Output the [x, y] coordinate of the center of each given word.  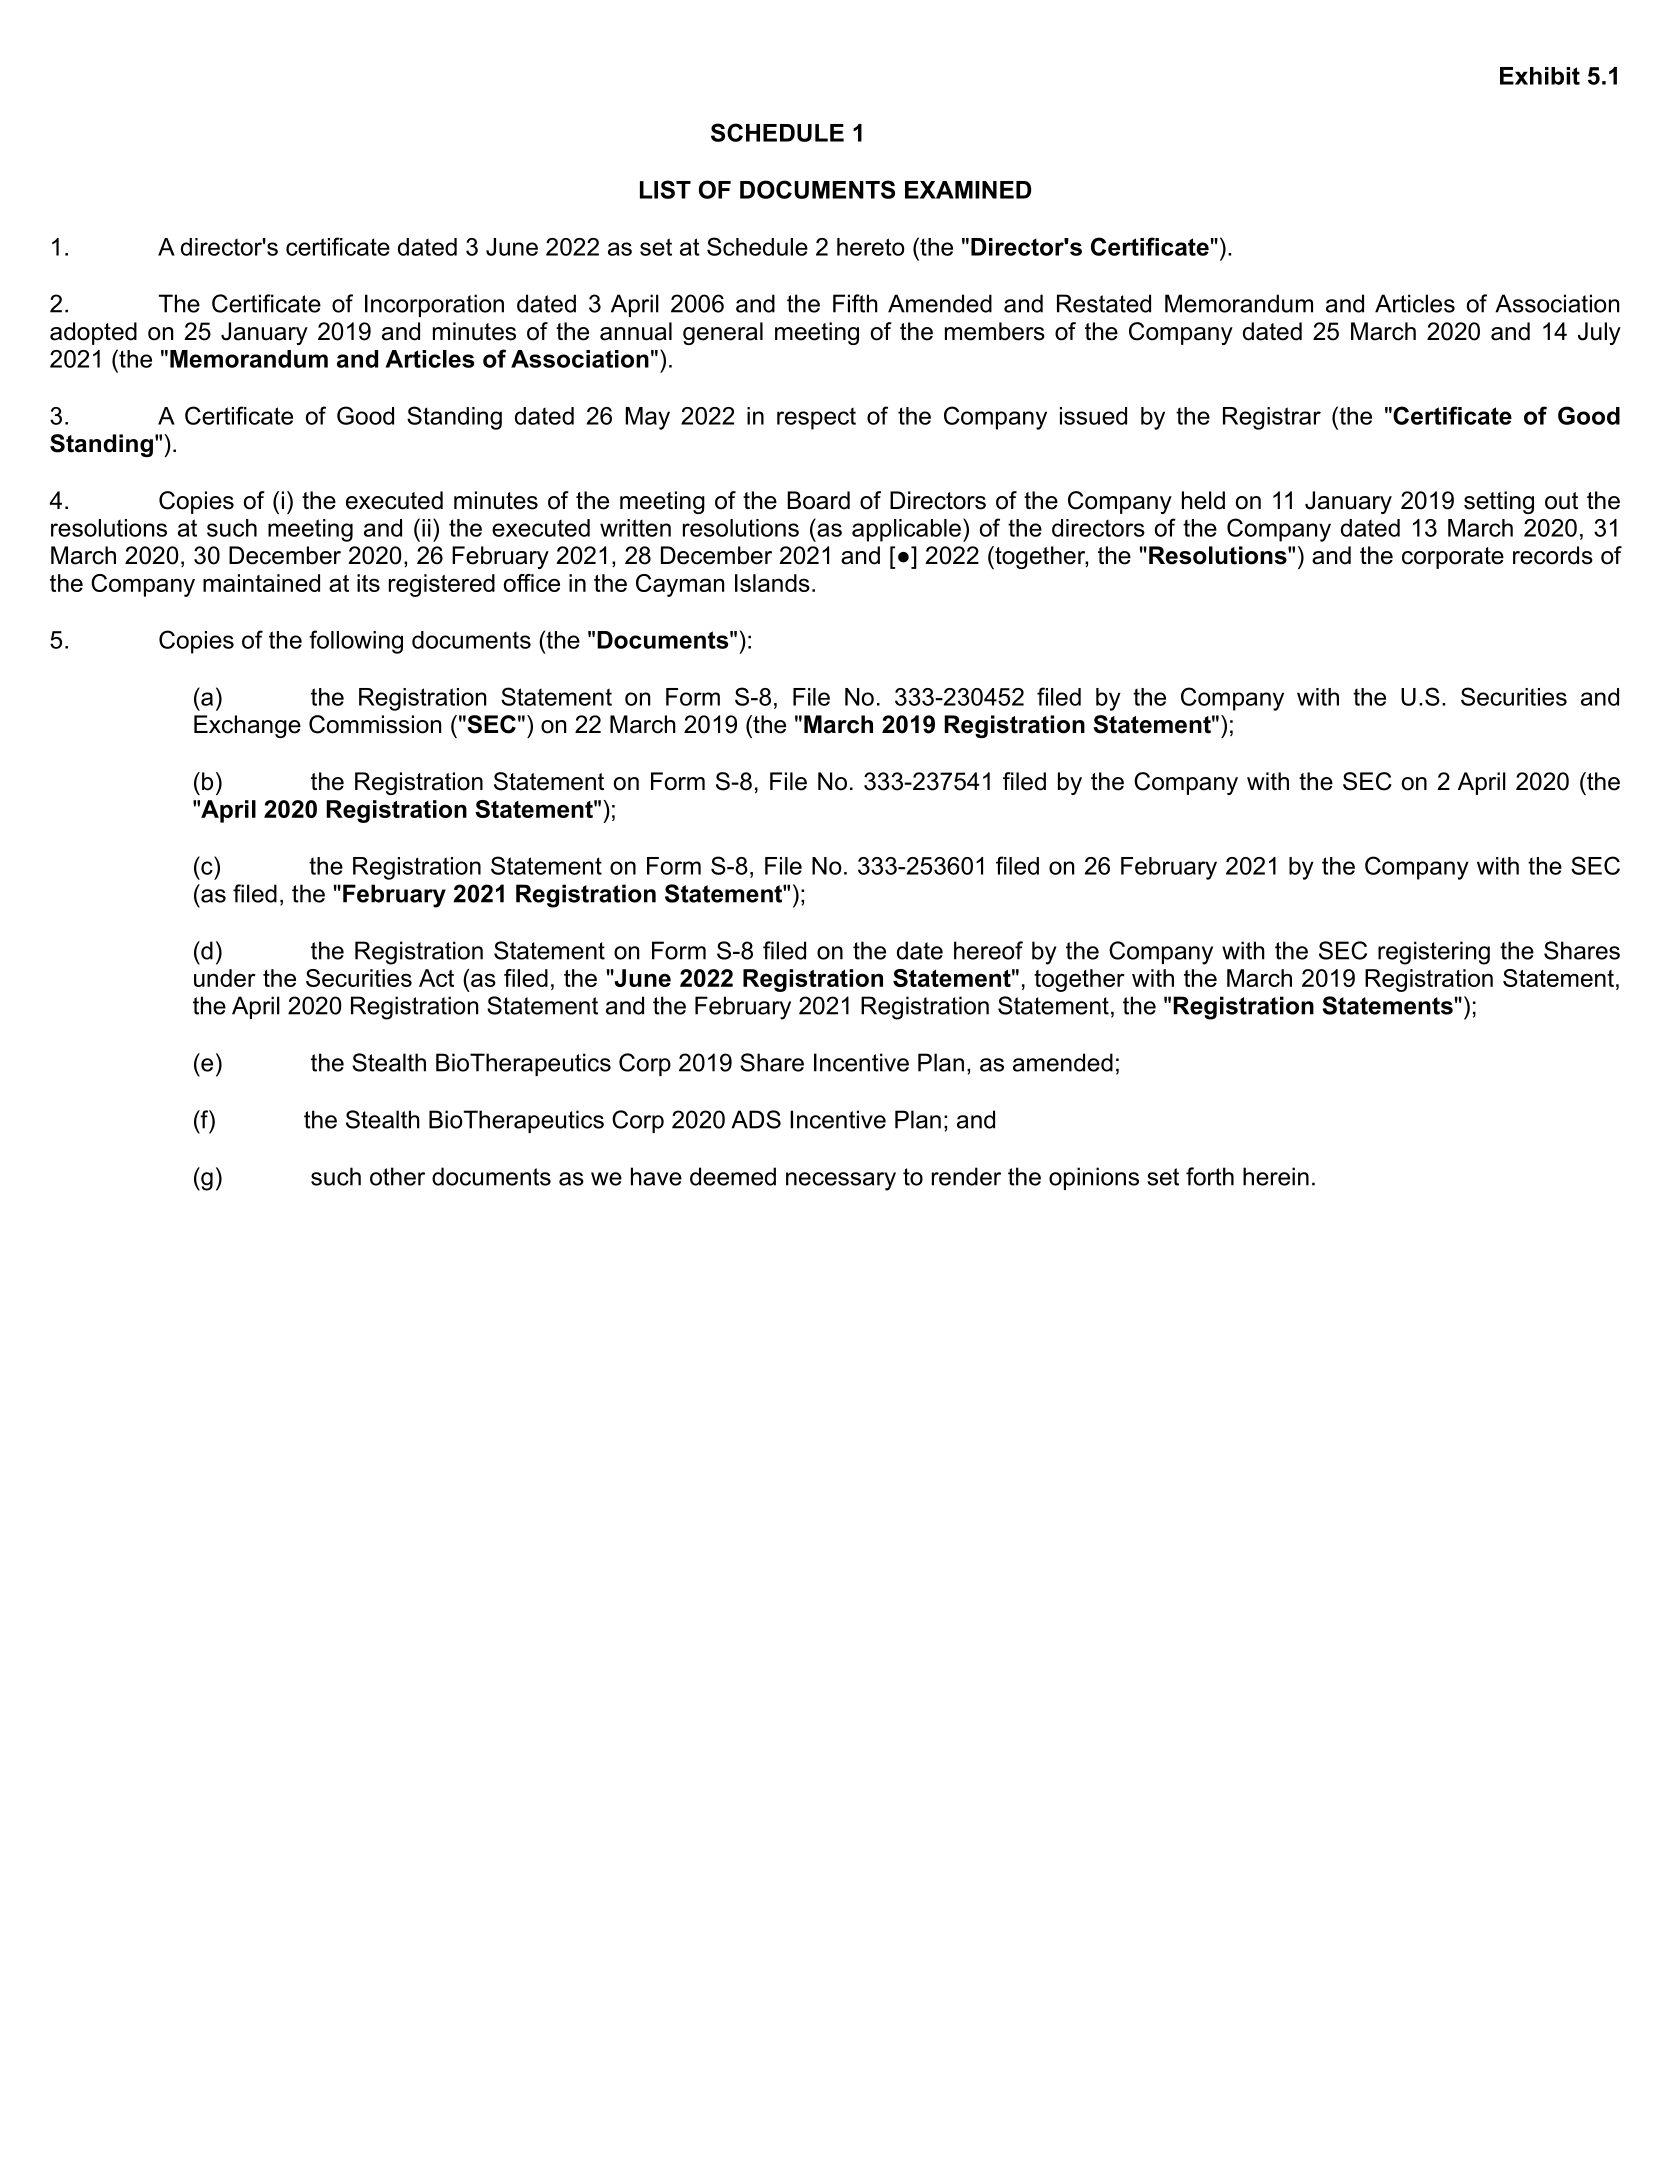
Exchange [247, 726]
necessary [841, 1181]
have [656, 1176]
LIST [665, 189]
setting [1499, 502]
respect [816, 418]
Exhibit [1540, 76]
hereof [988, 950]
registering [1434, 953]
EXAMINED [968, 190]
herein [1276, 1176]
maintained [261, 583]
